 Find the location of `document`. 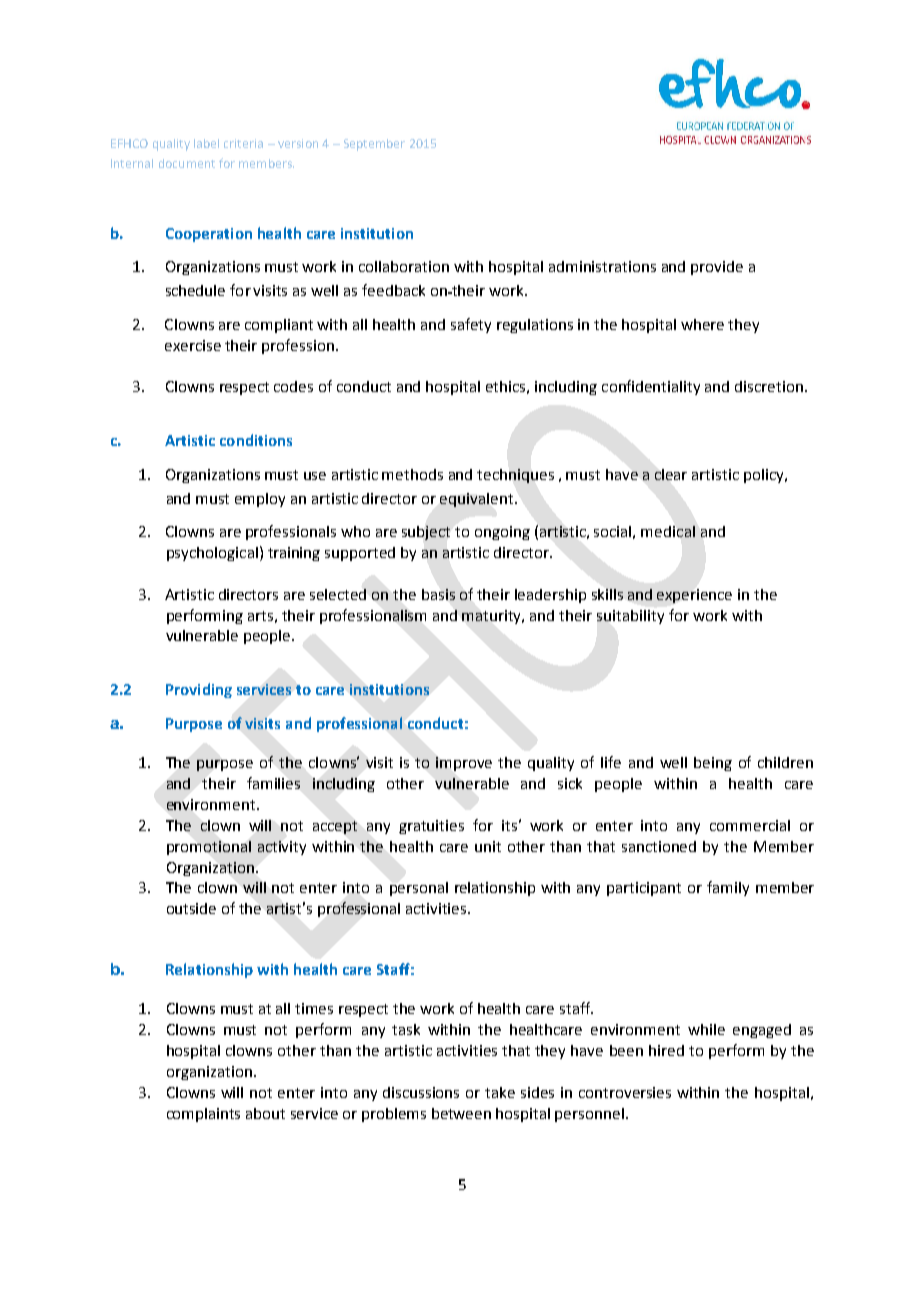

document is located at coordinates (187, 163).
